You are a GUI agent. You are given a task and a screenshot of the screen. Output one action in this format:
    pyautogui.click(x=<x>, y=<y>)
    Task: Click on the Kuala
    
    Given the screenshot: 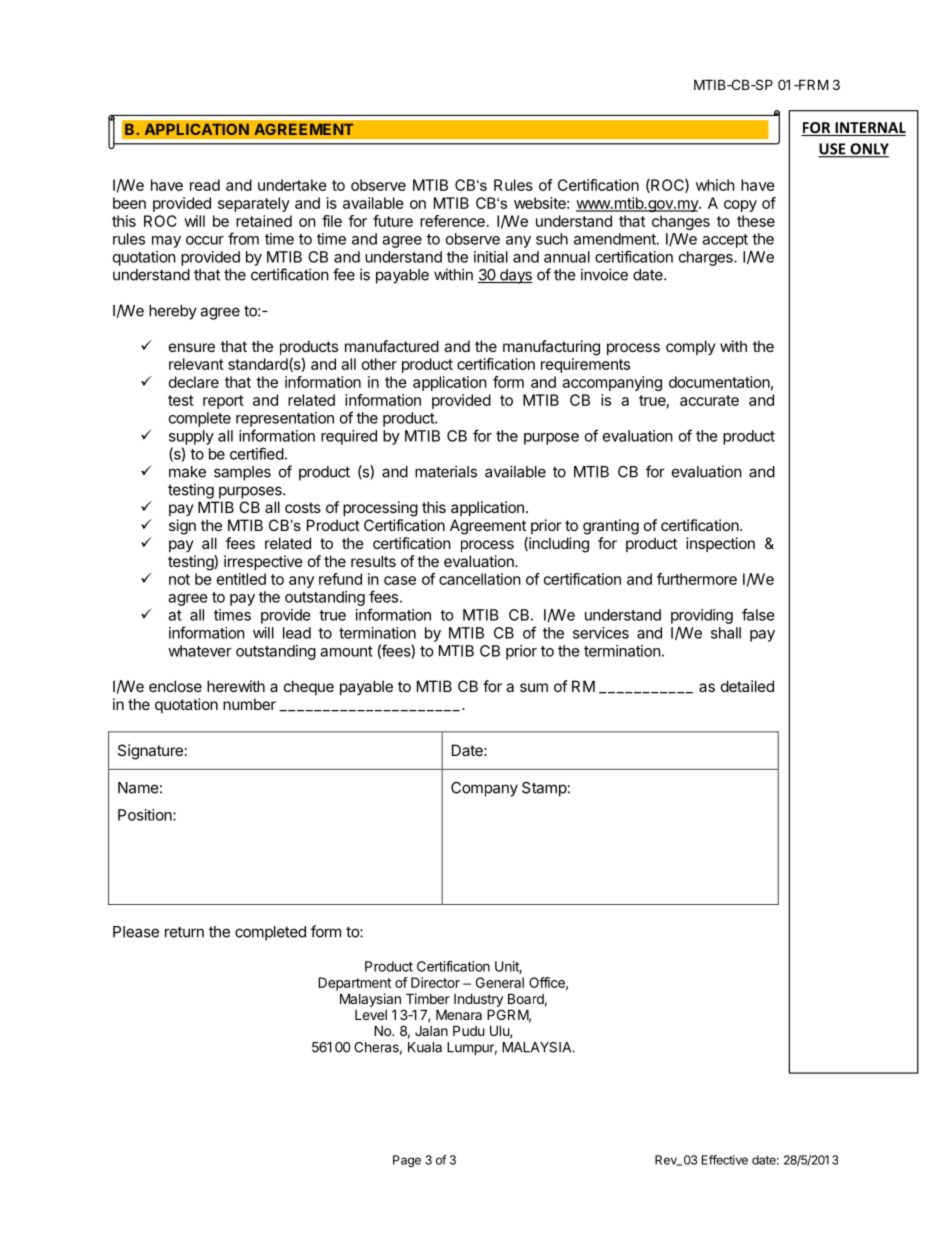 What is the action you would take?
    pyautogui.click(x=425, y=1047)
